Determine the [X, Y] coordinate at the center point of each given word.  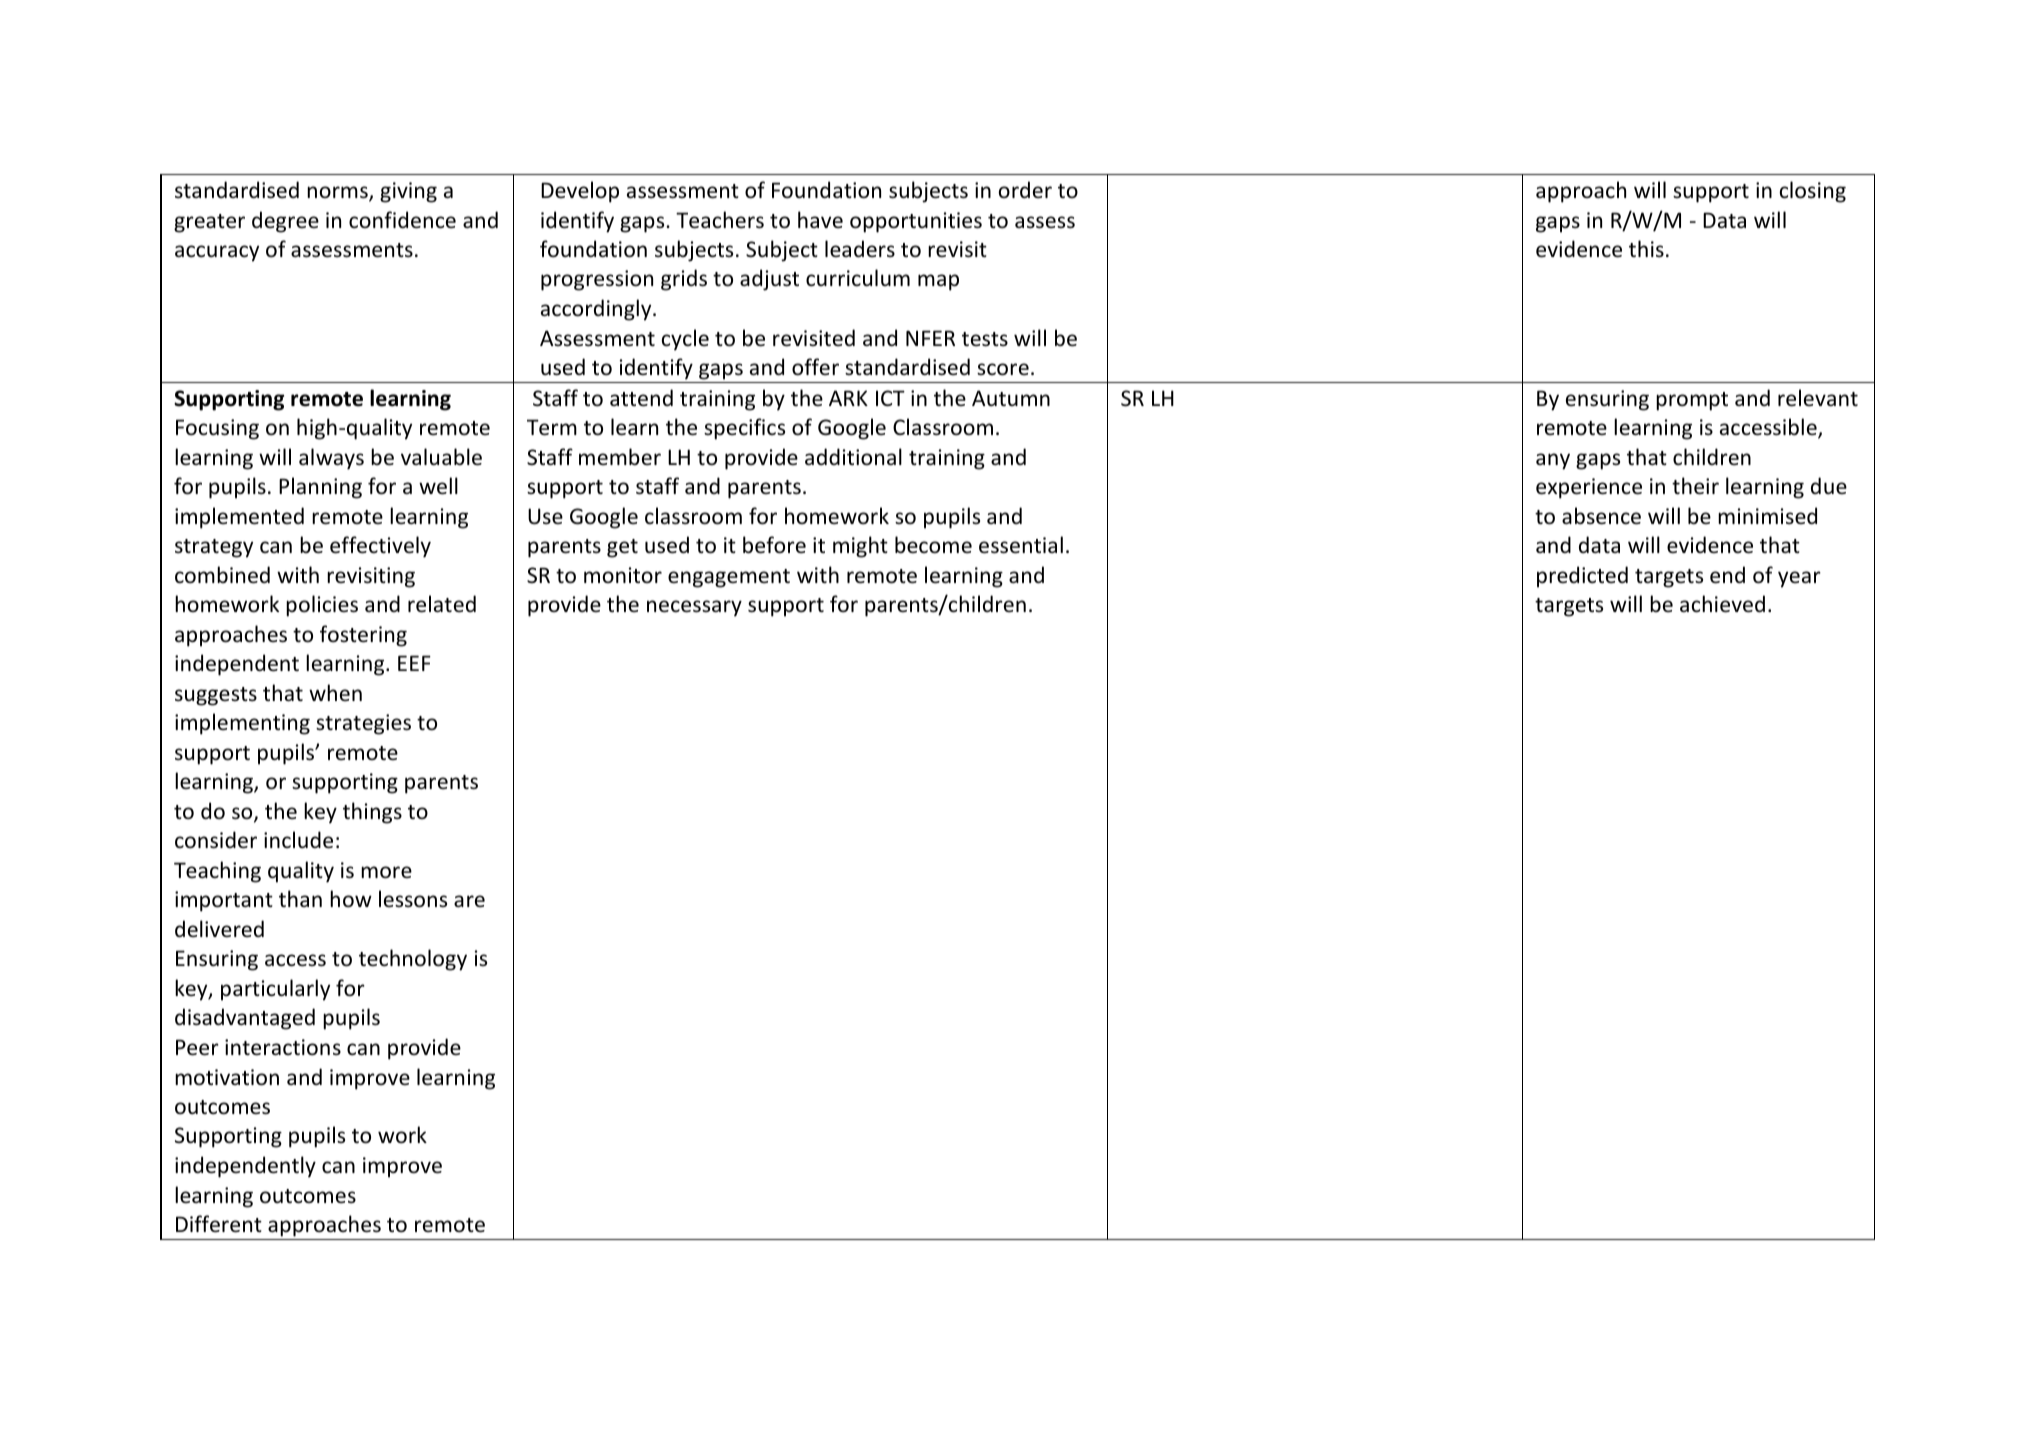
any [1553, 461]
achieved [1722, 604]
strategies [363, 724]
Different [219, 1224]
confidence [402, 220]
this [1646, 248]
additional [853, 457]
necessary [694, 608]
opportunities [916, 222]
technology [413, 960]
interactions [283, 1047]
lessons [413, 899]
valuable [441, 457]
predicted [1582, 577]
